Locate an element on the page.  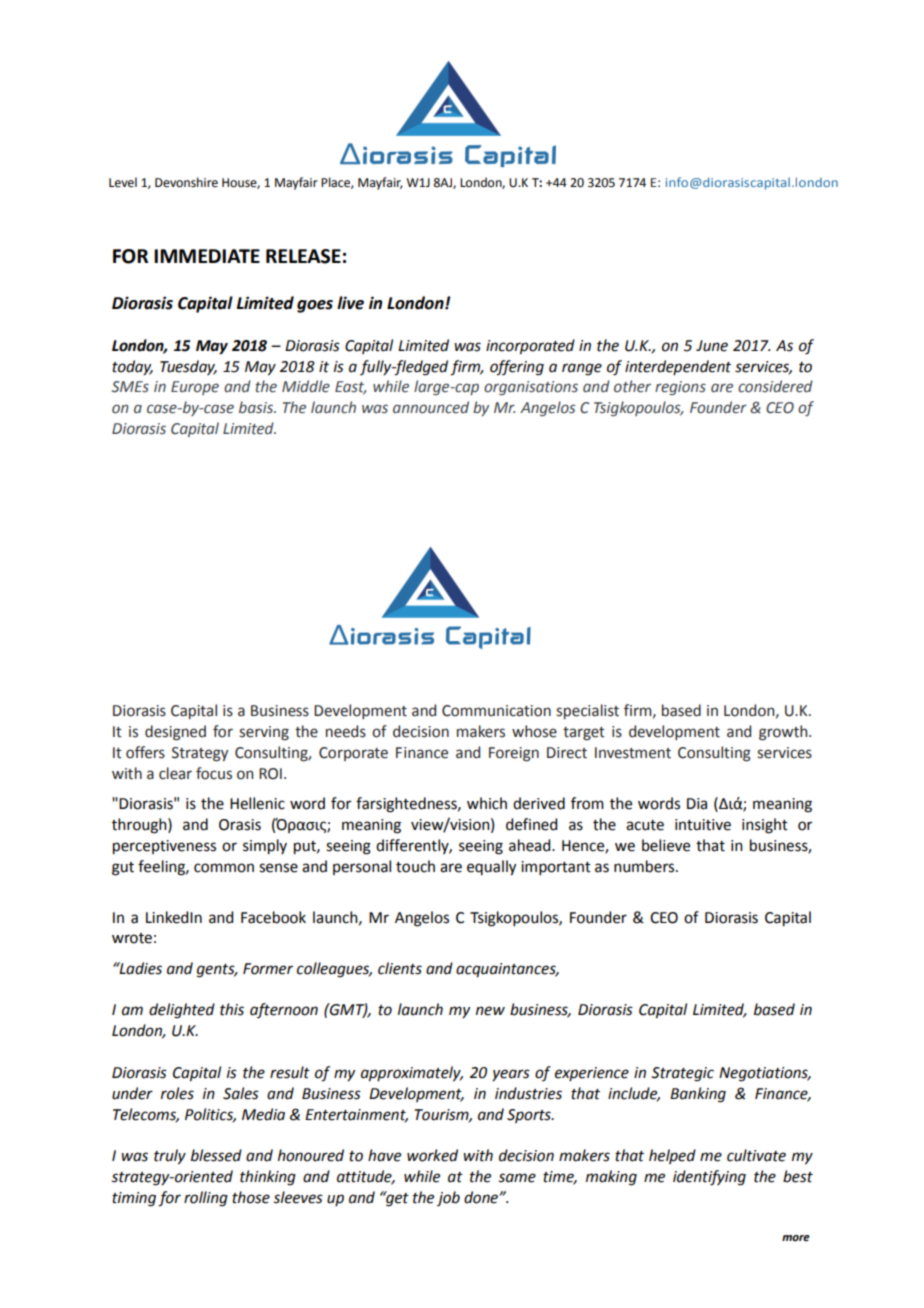
live is located at coordinates (350, 303).
